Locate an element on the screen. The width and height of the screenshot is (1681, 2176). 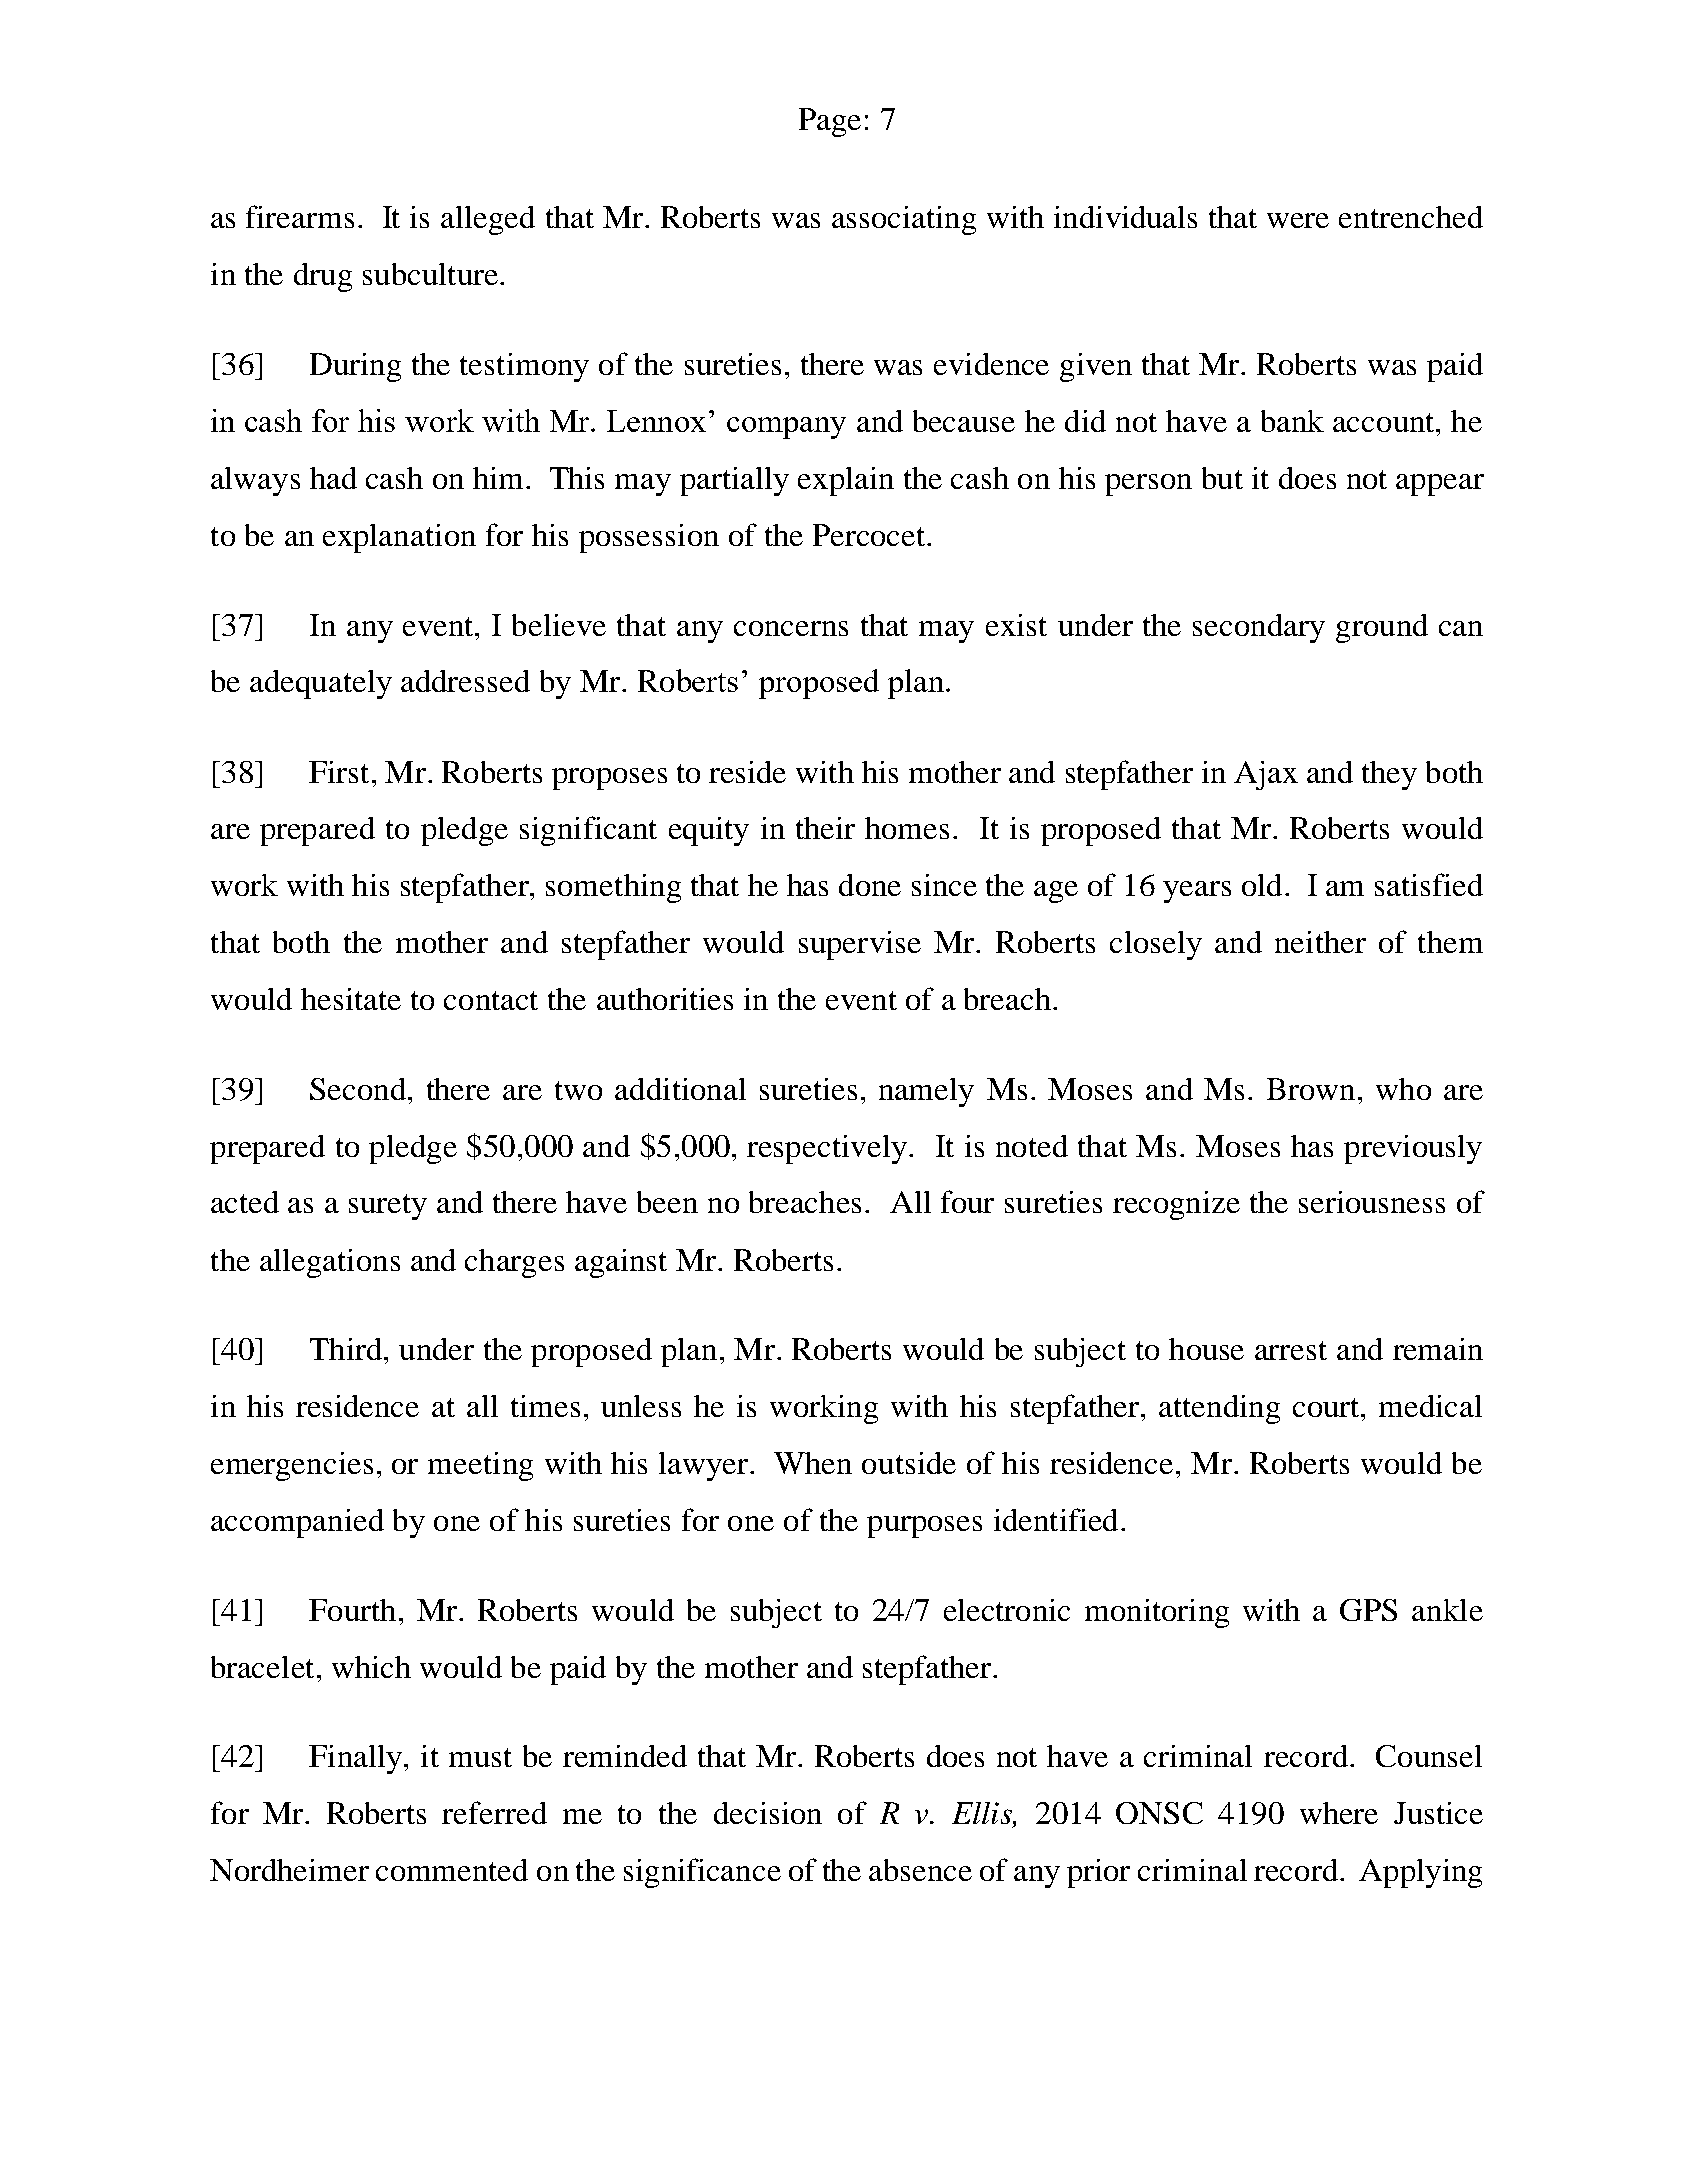
supervise is located at coordinates (860, 945).
